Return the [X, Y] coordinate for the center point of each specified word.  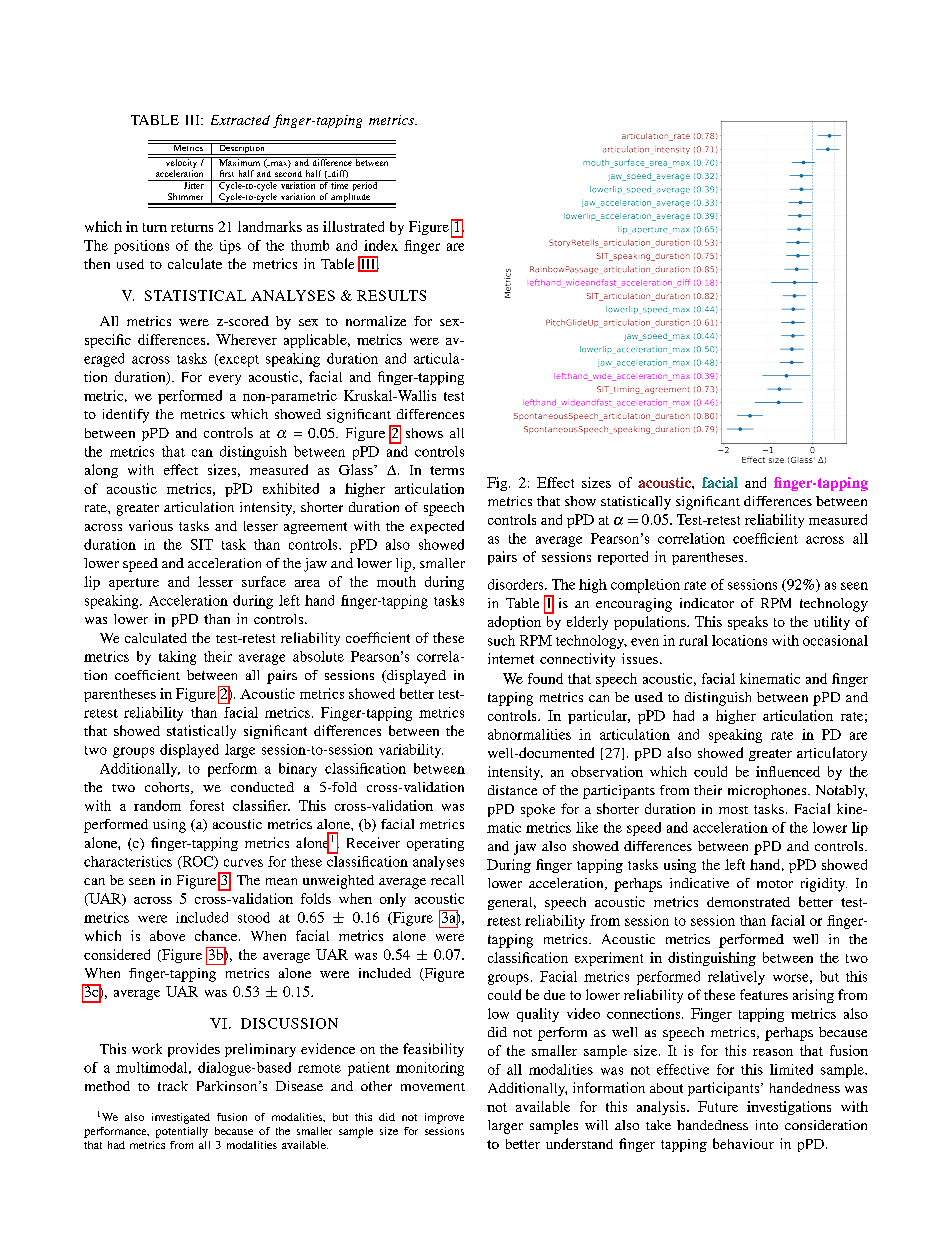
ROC [197, 862]
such [501, 640]
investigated [181, 1118]
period [365, 185]
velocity [181, 164]
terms [447, 470]
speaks [748, 623]
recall [447, 880]
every [225, 380]
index [381, 245]
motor [775, 884]
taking [177, 658]
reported [623, 558]
